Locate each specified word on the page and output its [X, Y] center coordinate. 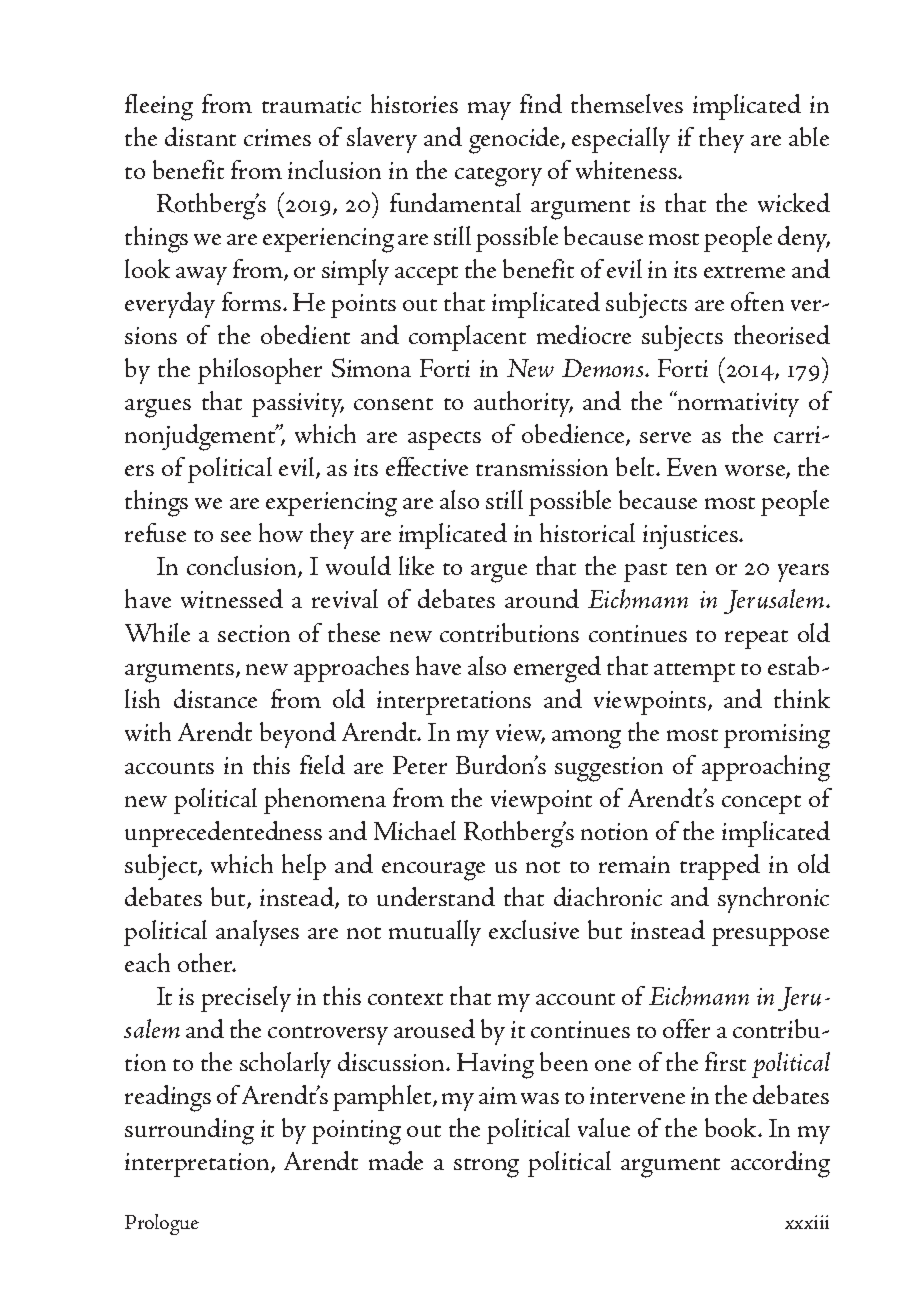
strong [486, 1168]
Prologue [162, 1224]
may [489, 111]
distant [200, 136]
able [809, 136]
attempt [694, 672]
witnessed [232, 598]
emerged [557, 669]
